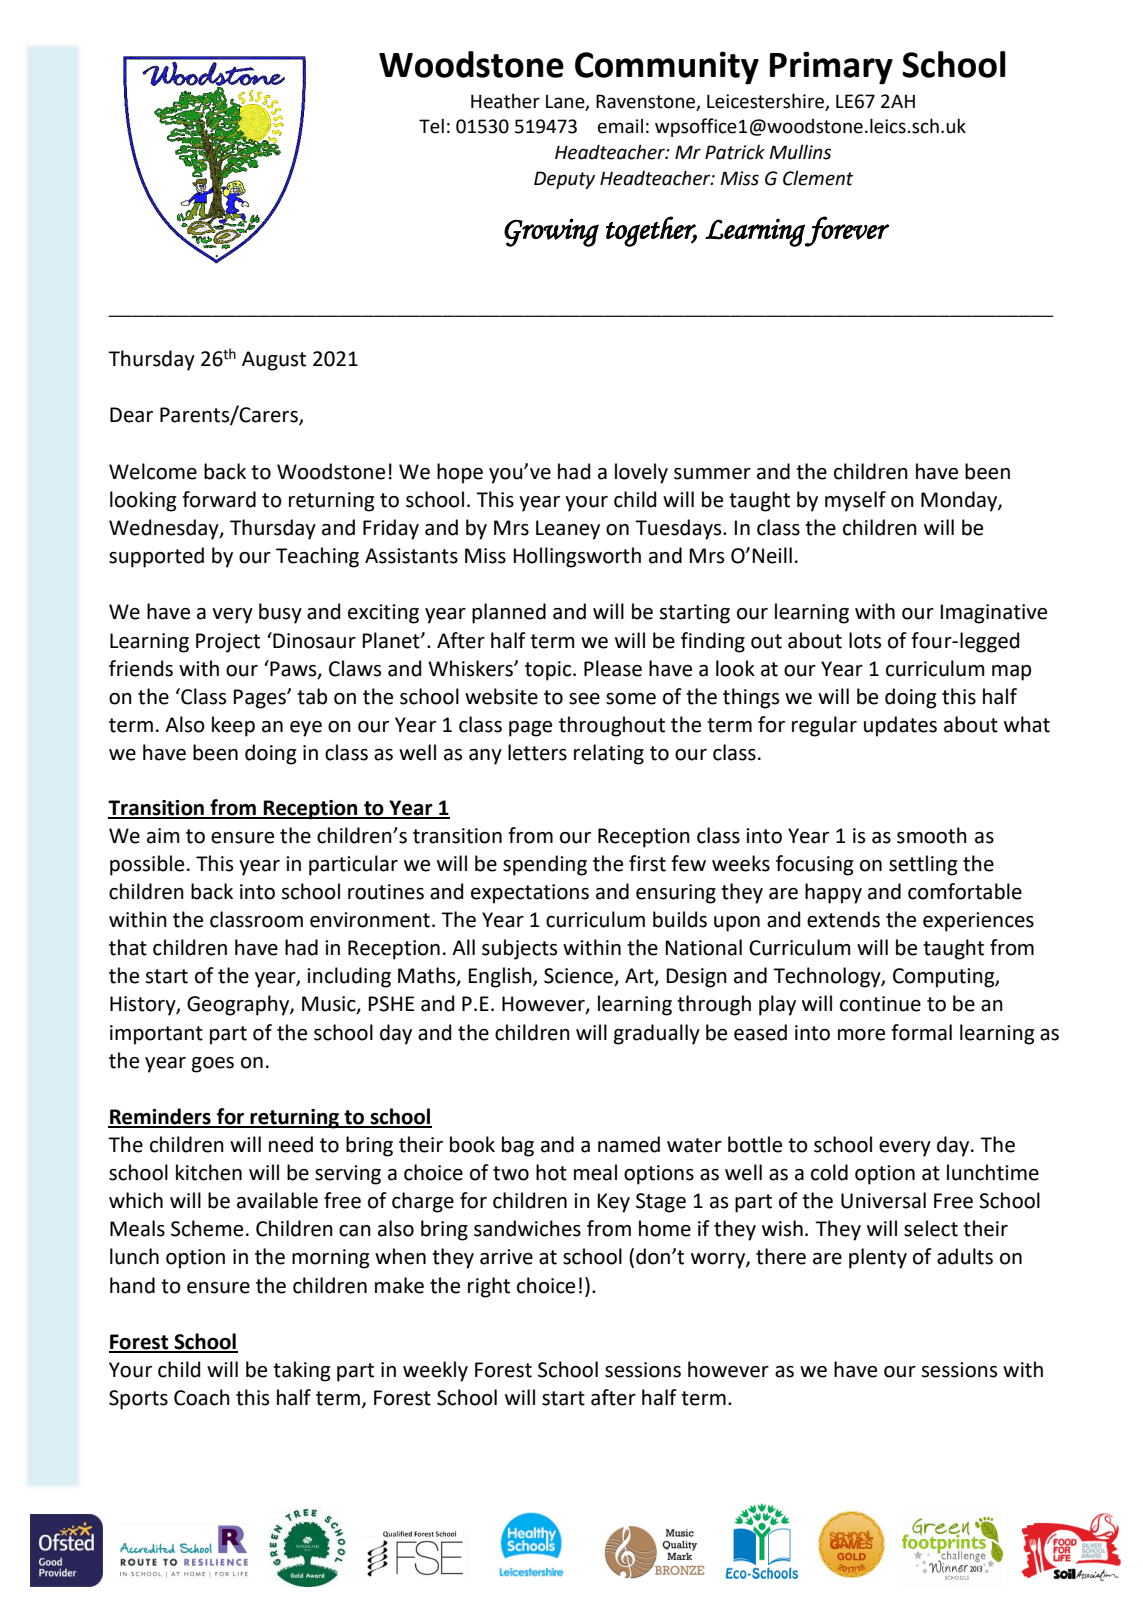 The width and height of the screenshot is (1143, 1616). Describe the element at coordinates (489, 1287) in the screenshot. I see `right` at that location.
